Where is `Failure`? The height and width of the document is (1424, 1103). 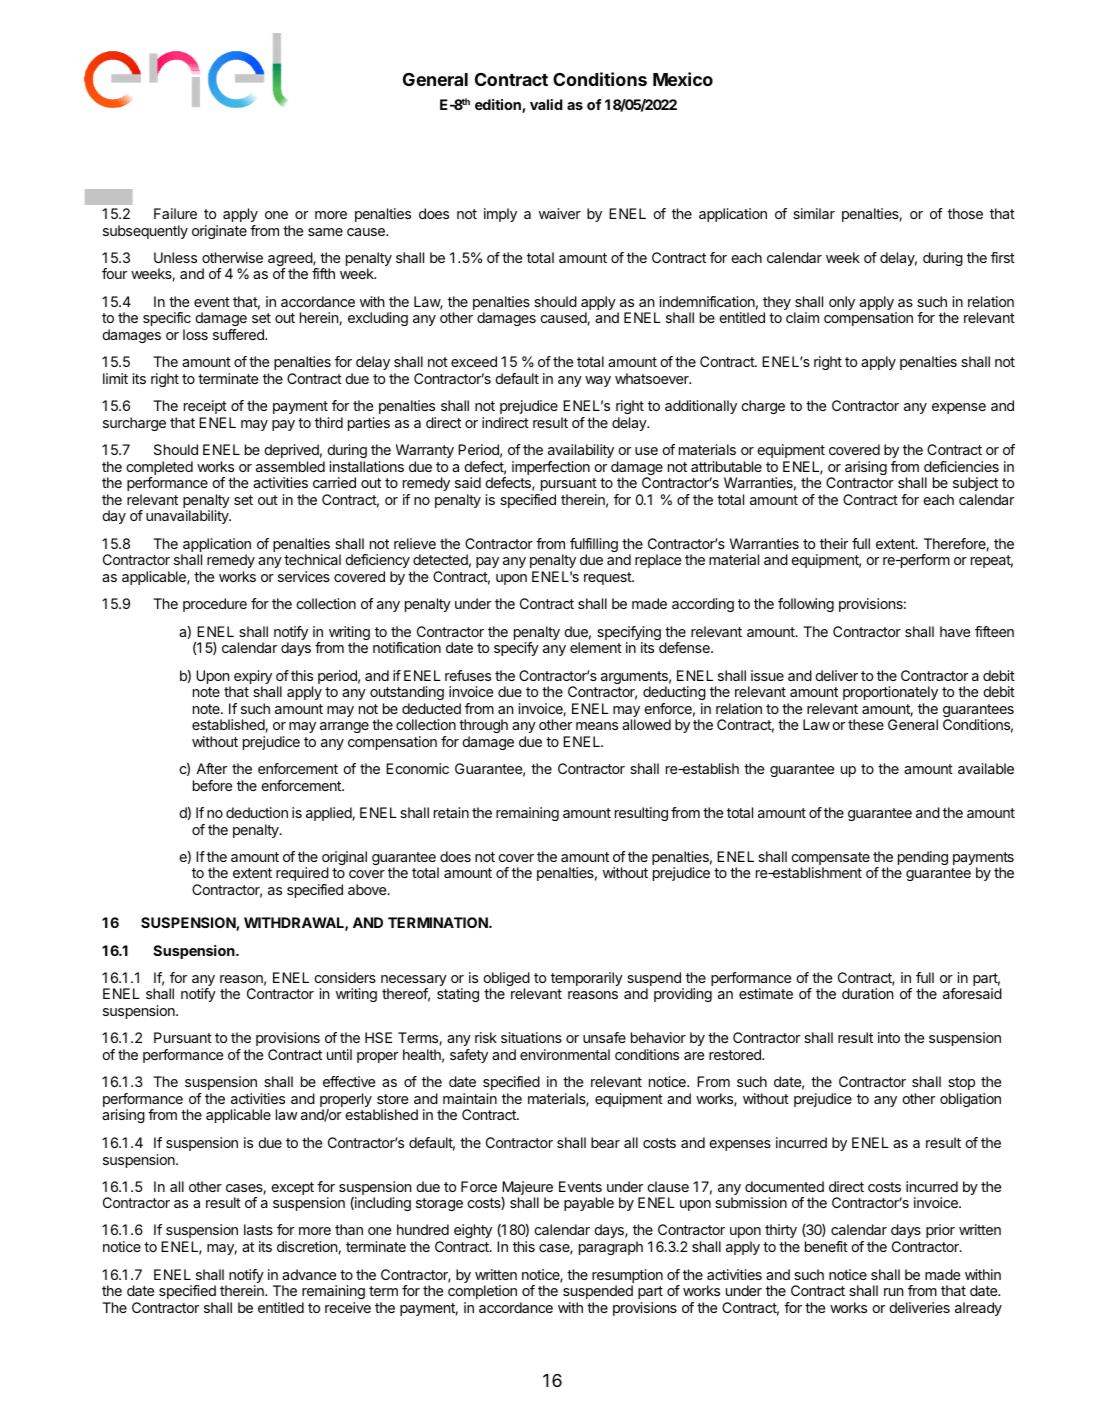 Failure is located at coordinates (175, 213).
